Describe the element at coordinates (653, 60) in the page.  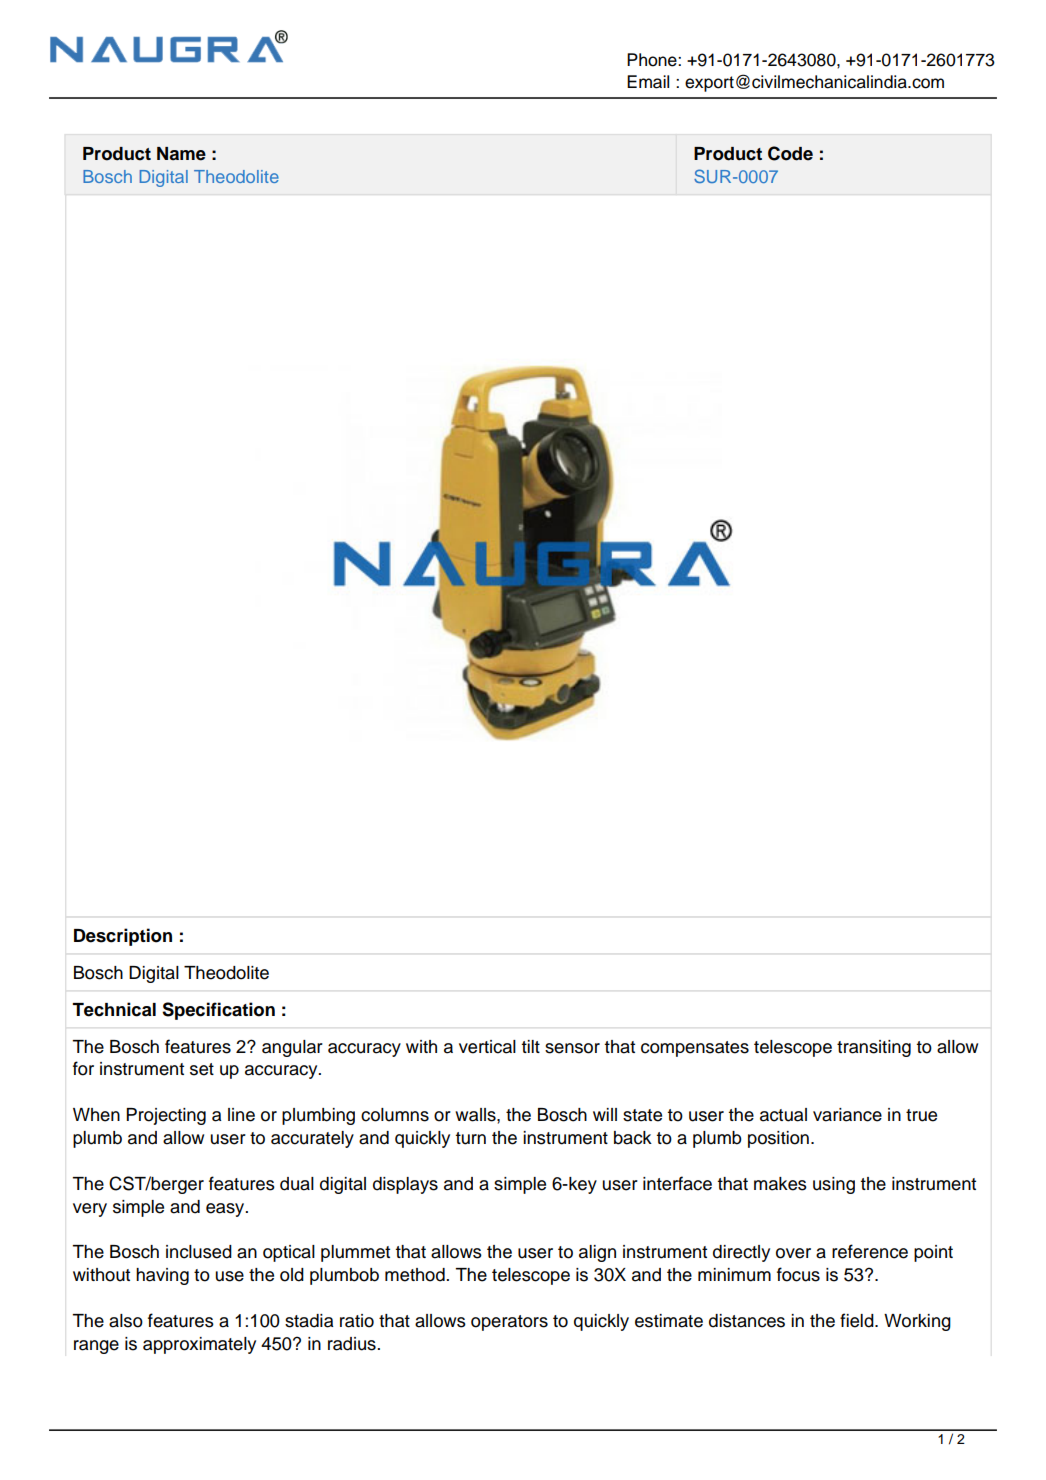
I see `Phone` at that location.
